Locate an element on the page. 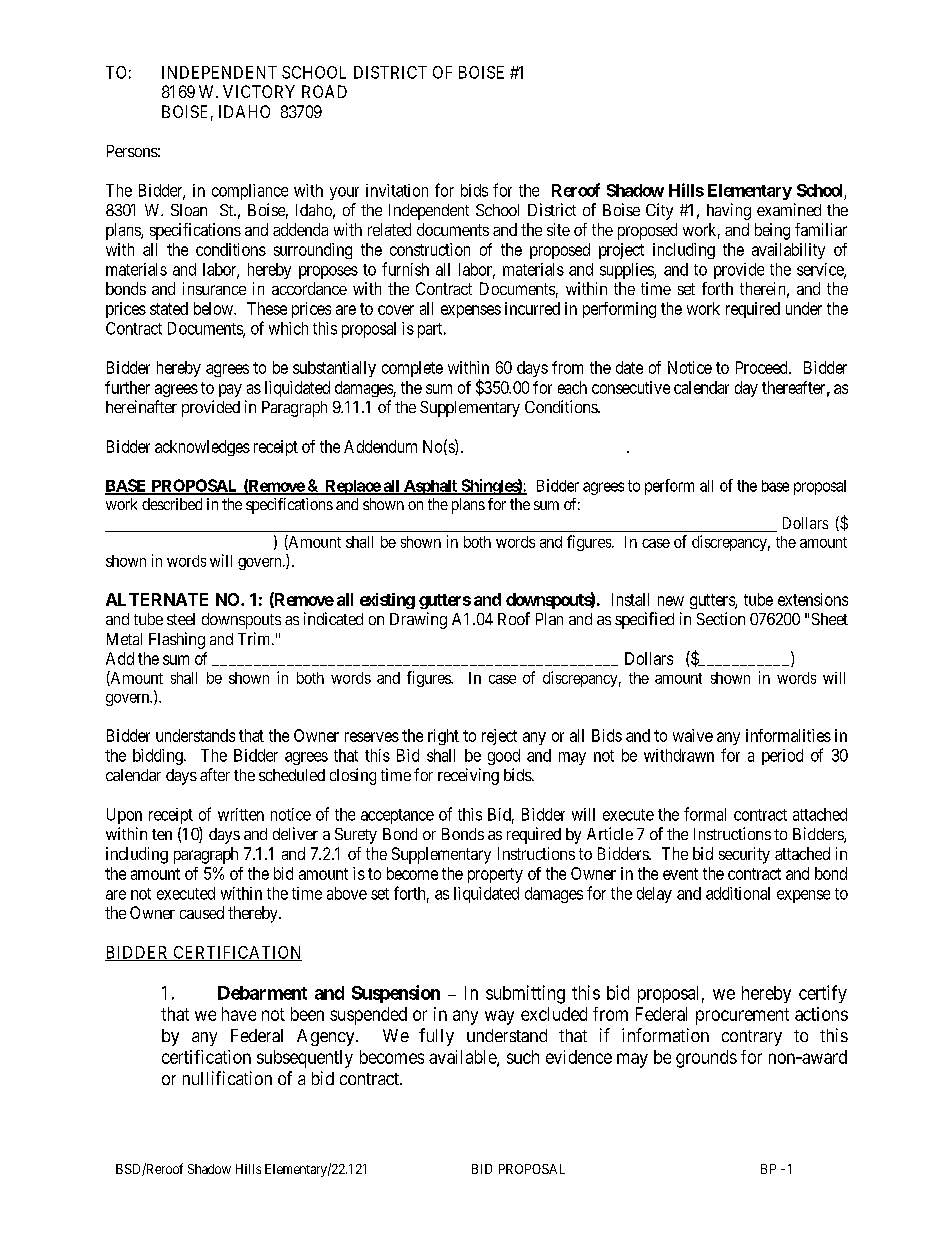  invitation is located at coordinates (397, 190).
